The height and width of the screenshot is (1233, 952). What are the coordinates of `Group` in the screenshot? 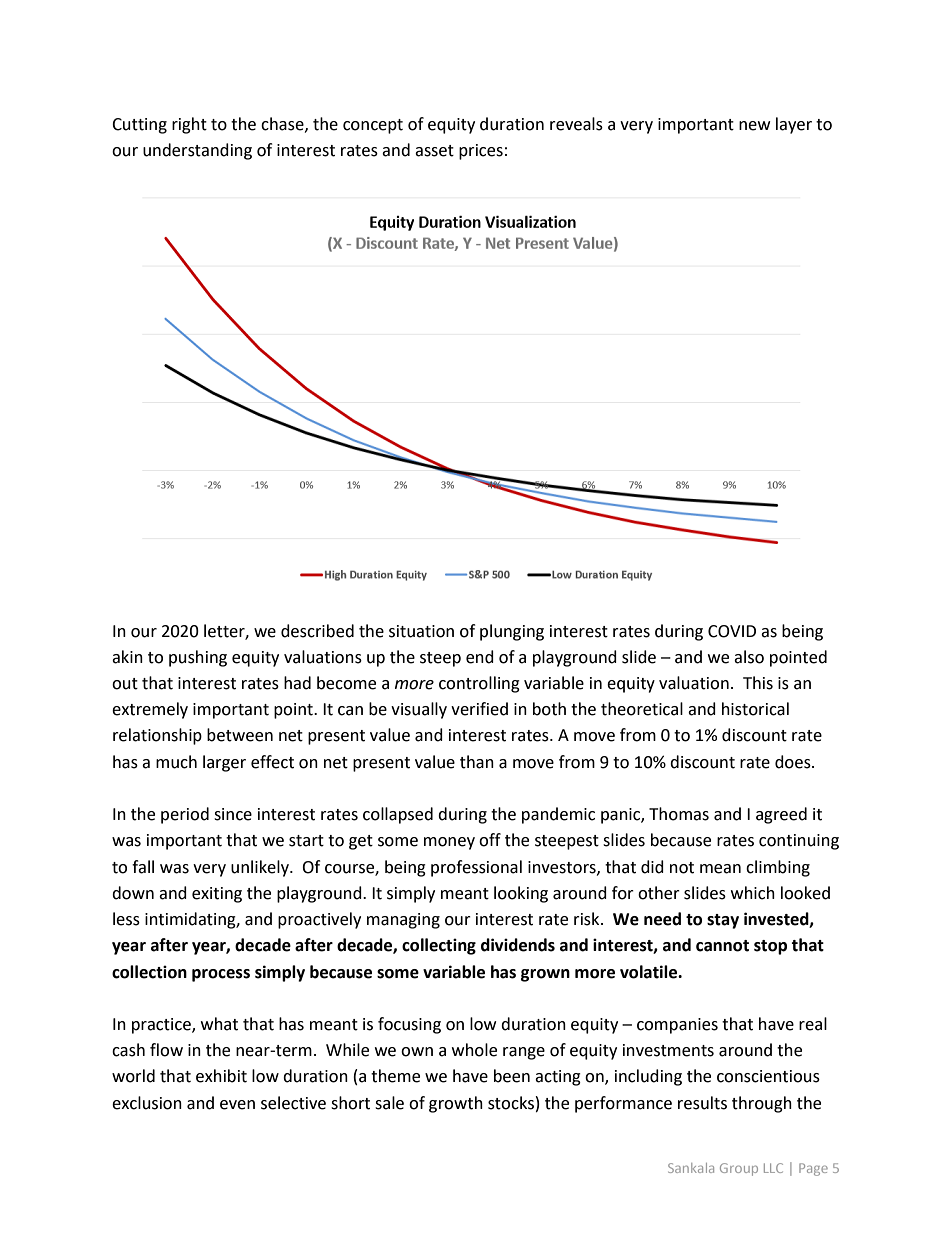 It's located at (739, 1169).
